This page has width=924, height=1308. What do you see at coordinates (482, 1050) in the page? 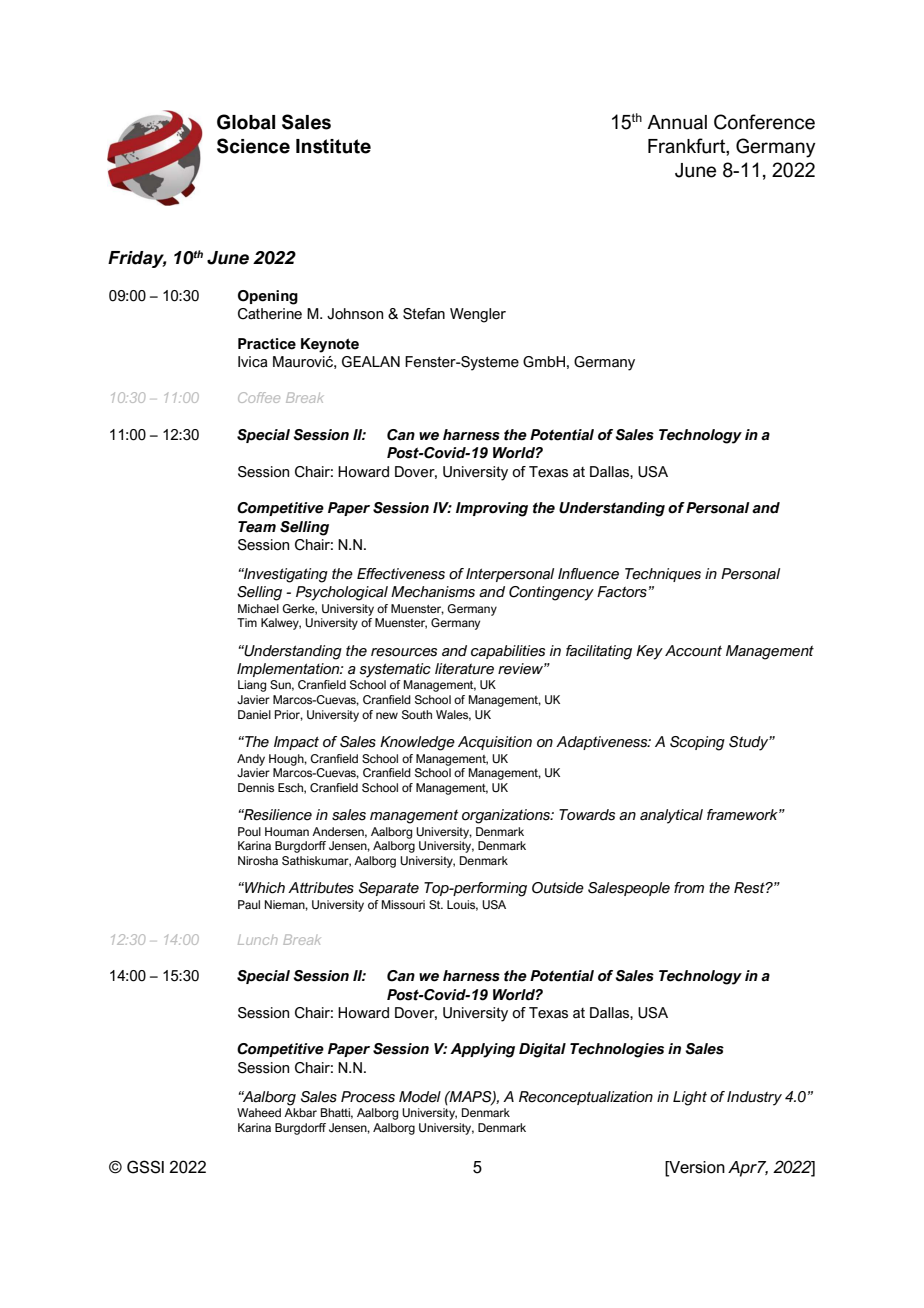
I see `Applying` at bounding box center [482, 1050].
